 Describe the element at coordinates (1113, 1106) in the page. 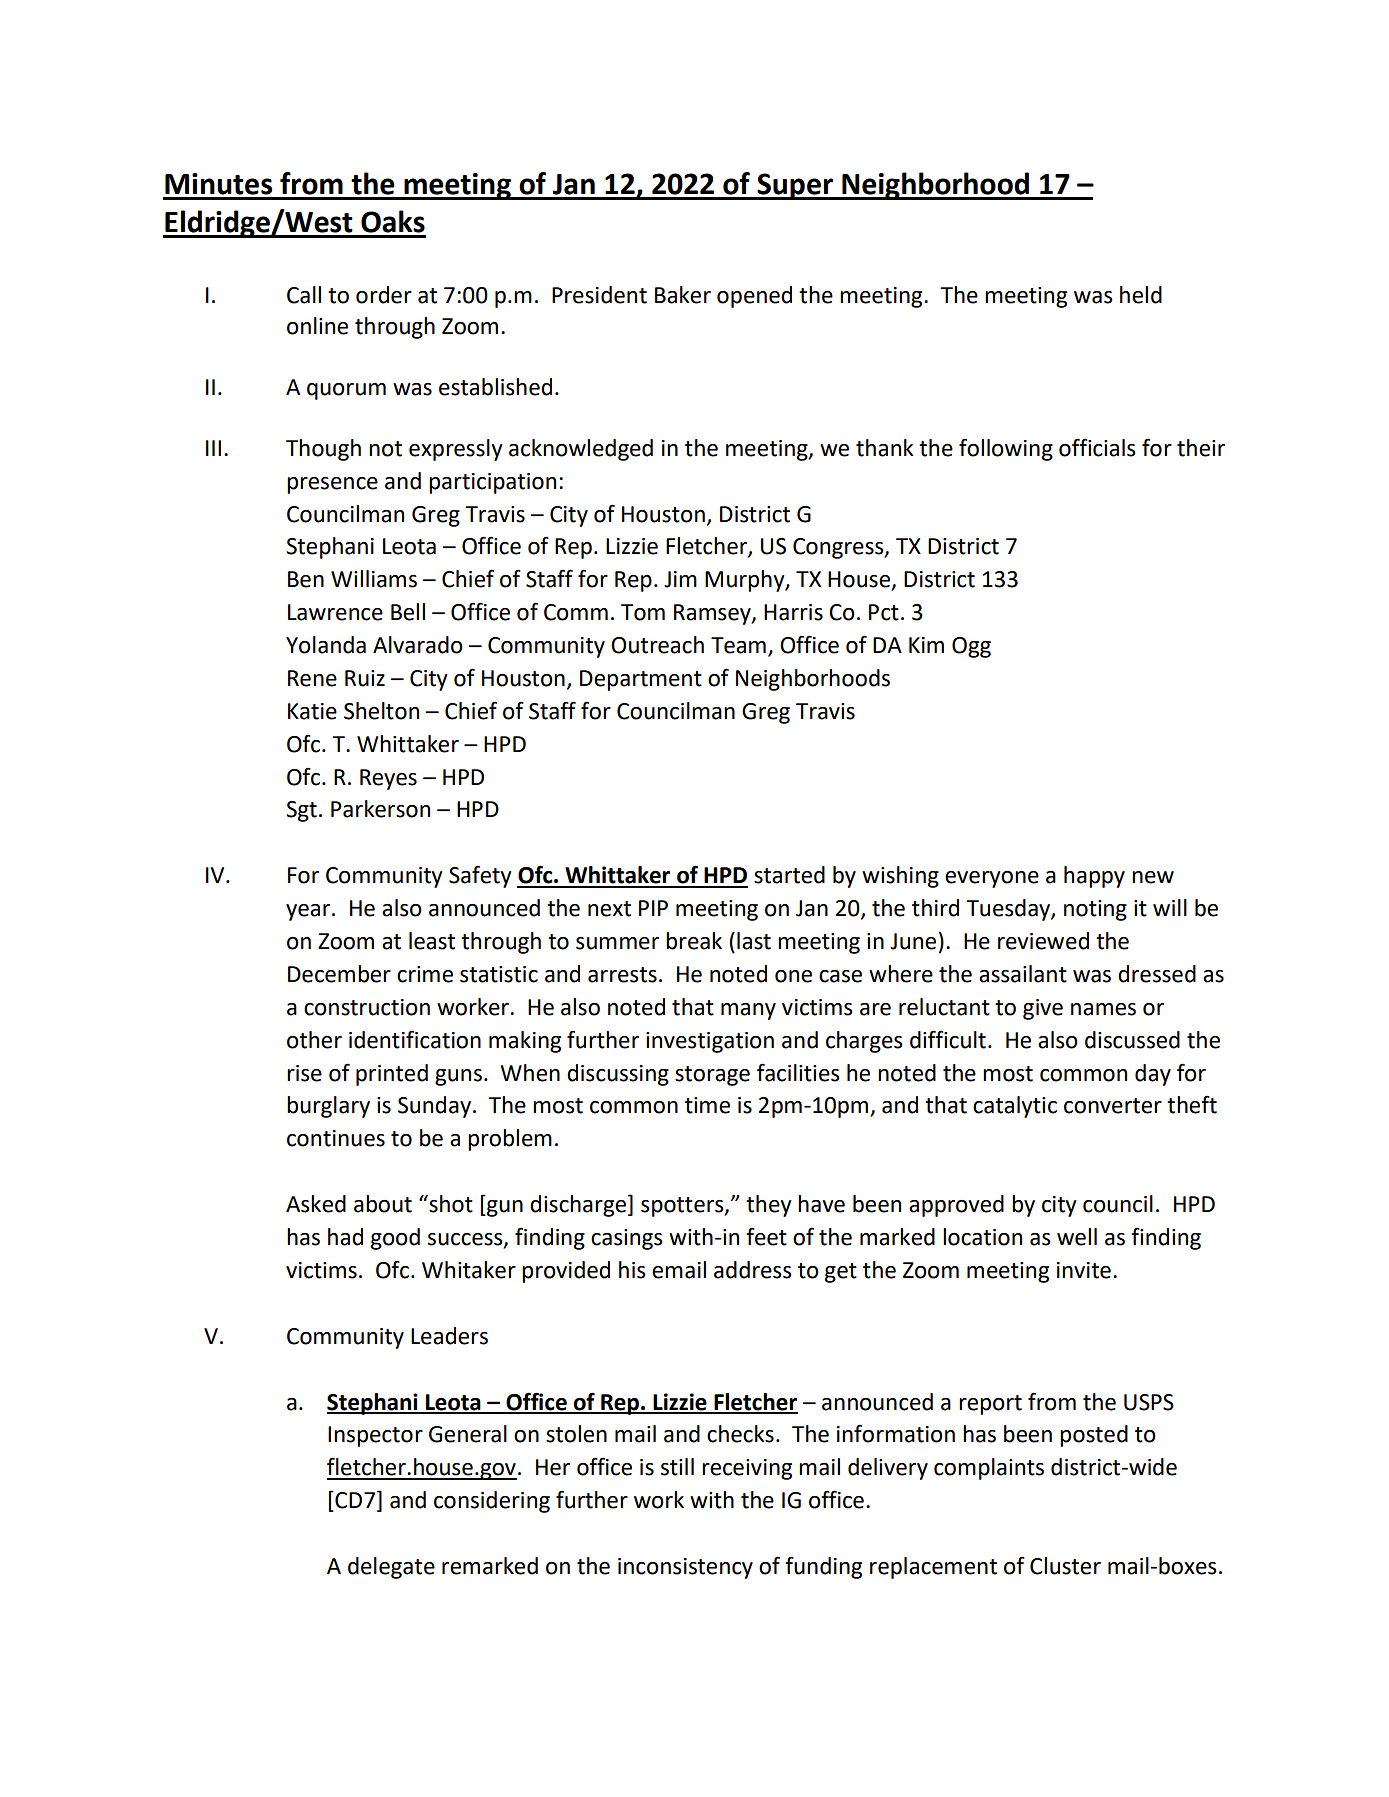

I see `converter` at that location.
